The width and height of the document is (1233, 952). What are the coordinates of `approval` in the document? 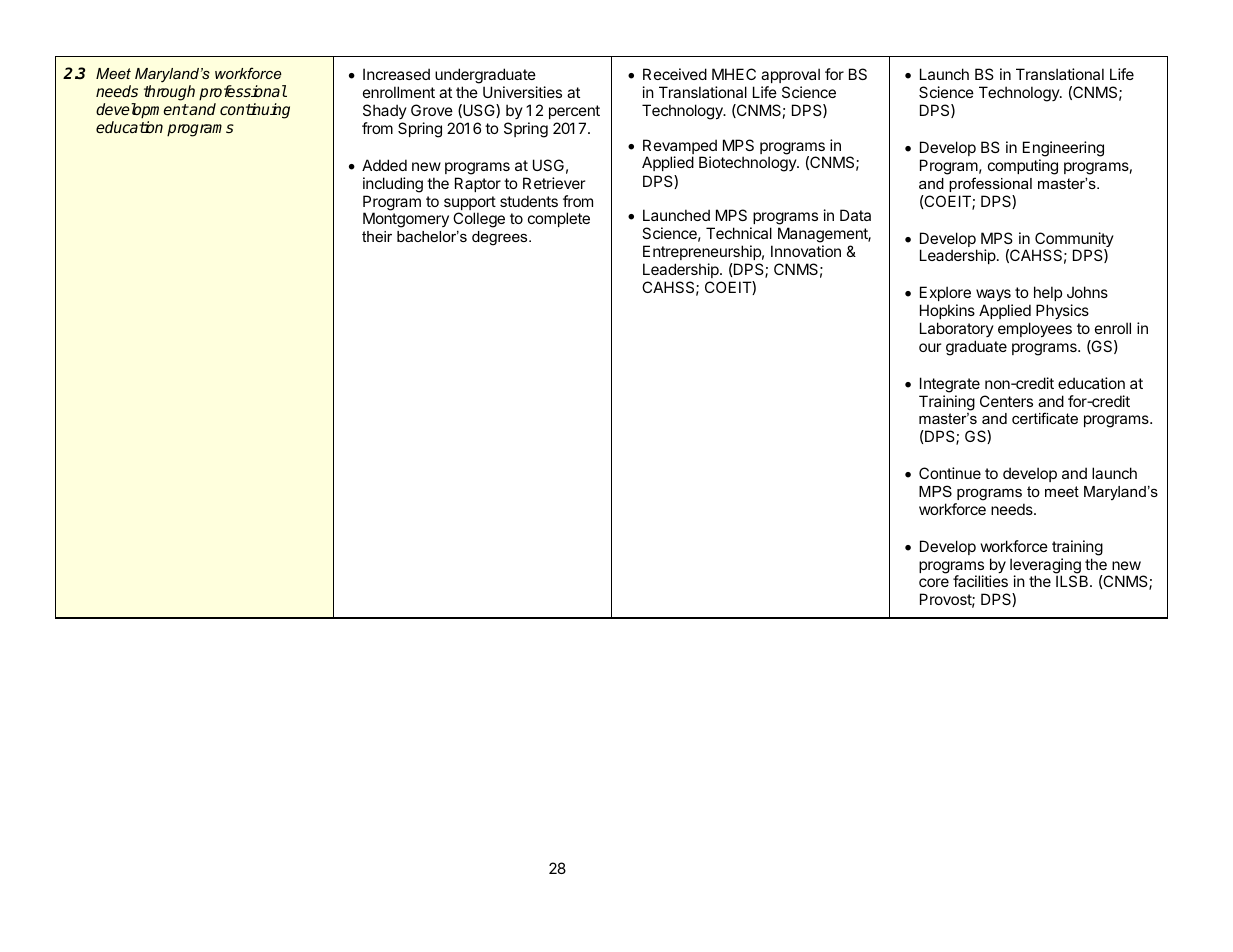 It's located at (790, 75).
